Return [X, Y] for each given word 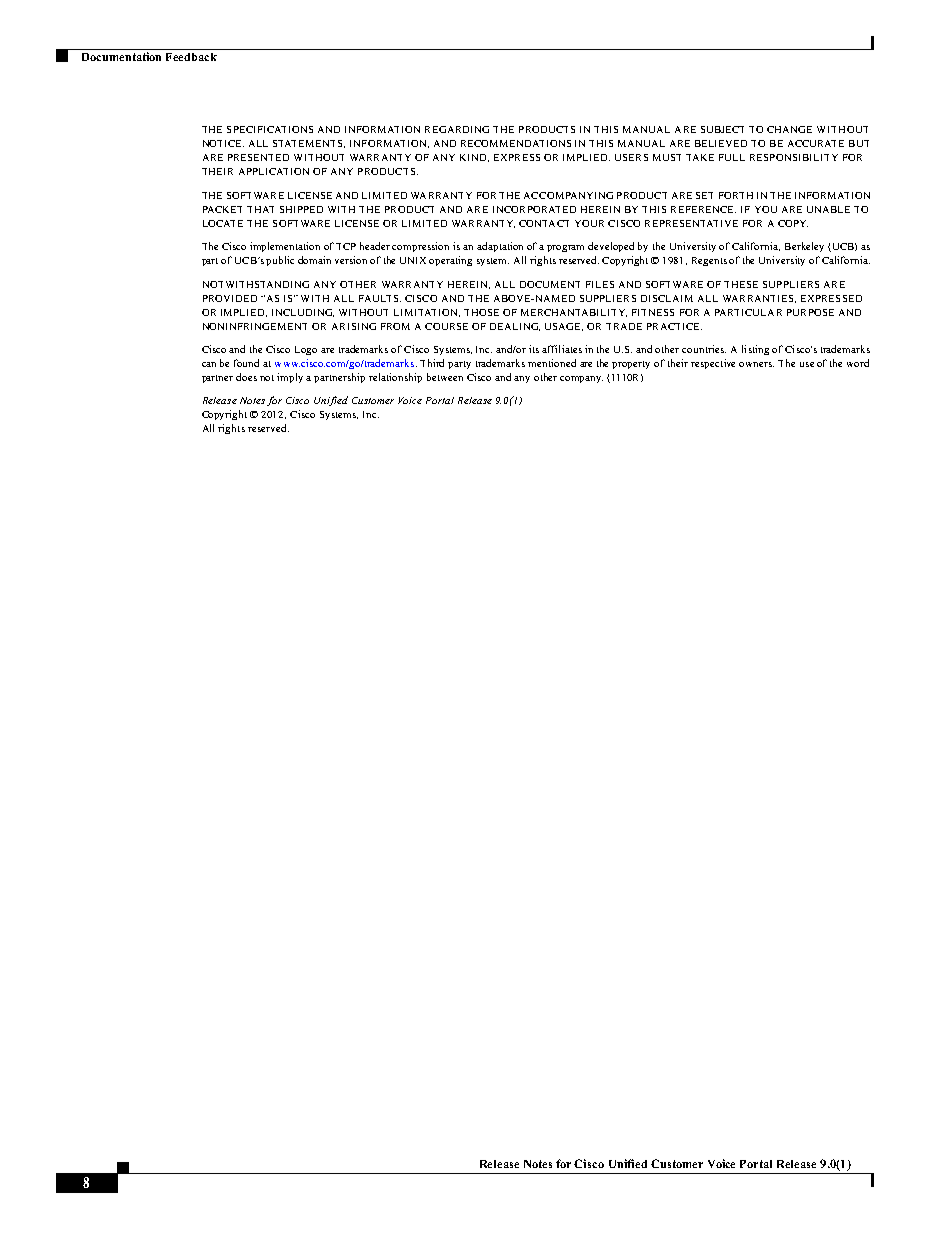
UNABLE [828, 209]
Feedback [191, 57]
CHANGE [789, 129]
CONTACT [544, 223]
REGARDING [457, 129]
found [246, 363]
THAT [260, 209]
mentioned [552, 363]
